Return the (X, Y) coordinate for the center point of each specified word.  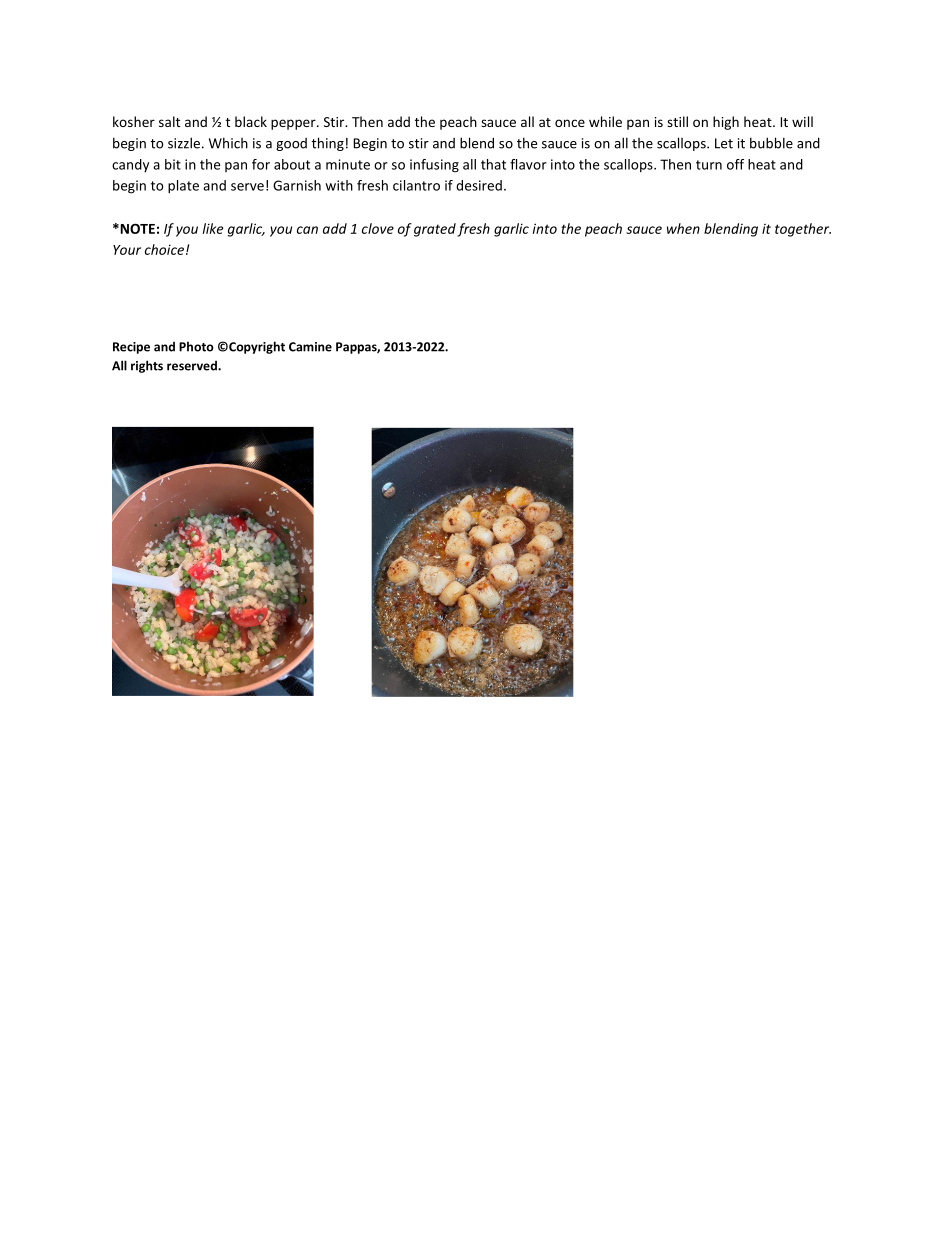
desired (479, 185)
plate (183, 187)
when (683, 228)
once (570, 123)
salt (169, 121)
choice (164, 249)
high (726, 123)
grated (435, 230)
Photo (196, 346)
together (803, 230)
